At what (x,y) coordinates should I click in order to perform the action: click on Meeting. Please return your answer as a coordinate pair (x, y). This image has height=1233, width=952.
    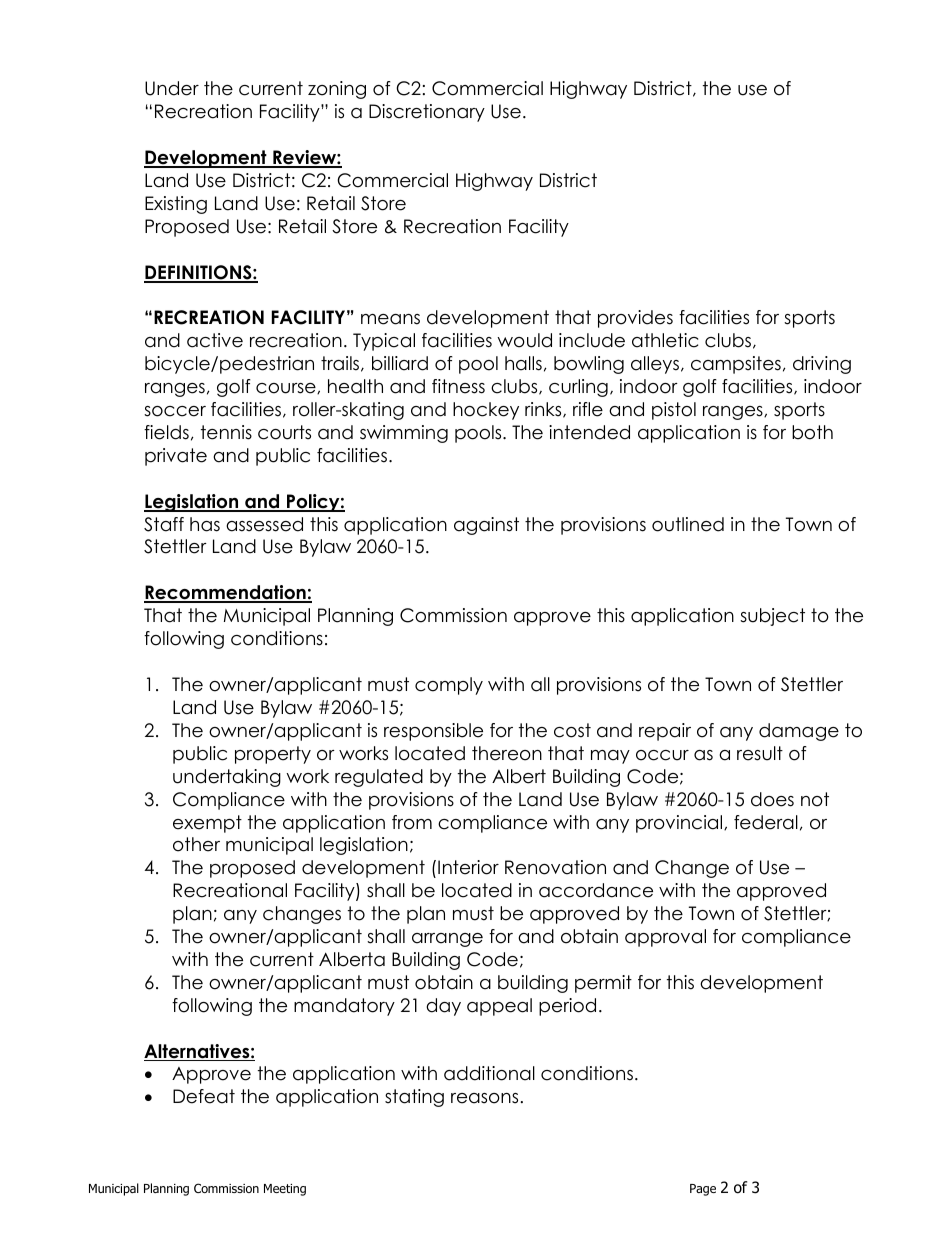
    Looking at the image, I should click on (285, 1190).
